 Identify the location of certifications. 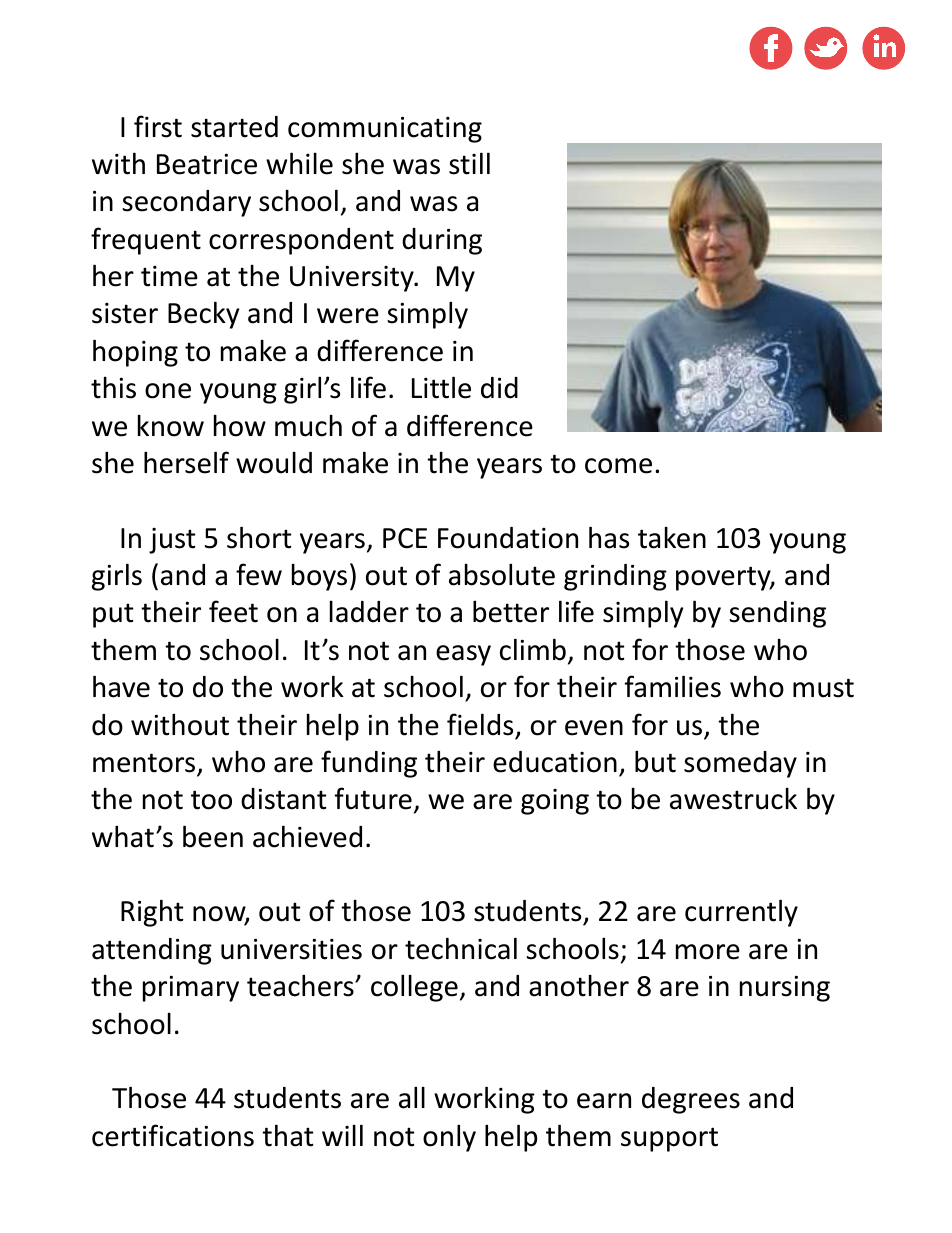
(173, 1135).
